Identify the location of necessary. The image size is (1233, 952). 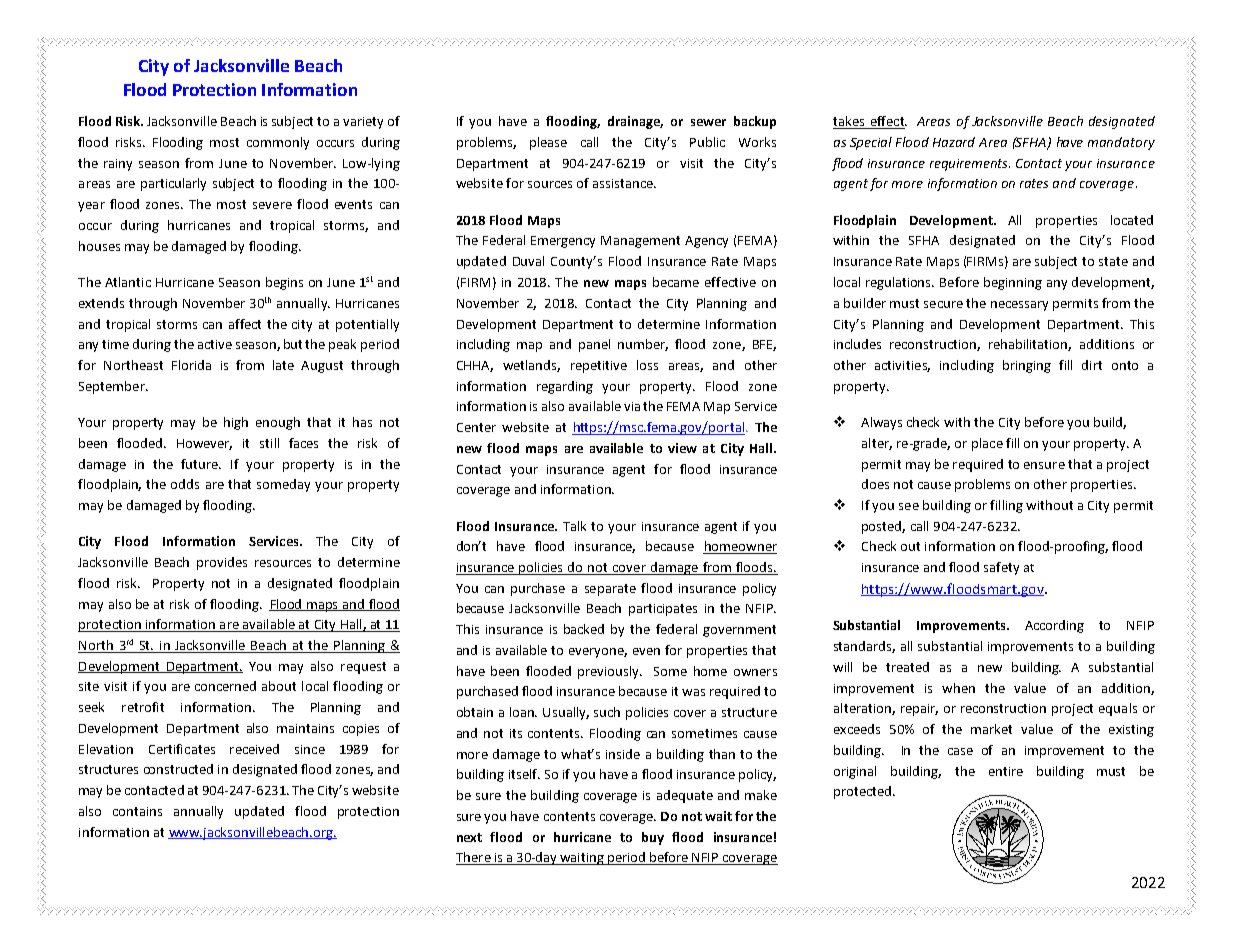
(1019, 306).
